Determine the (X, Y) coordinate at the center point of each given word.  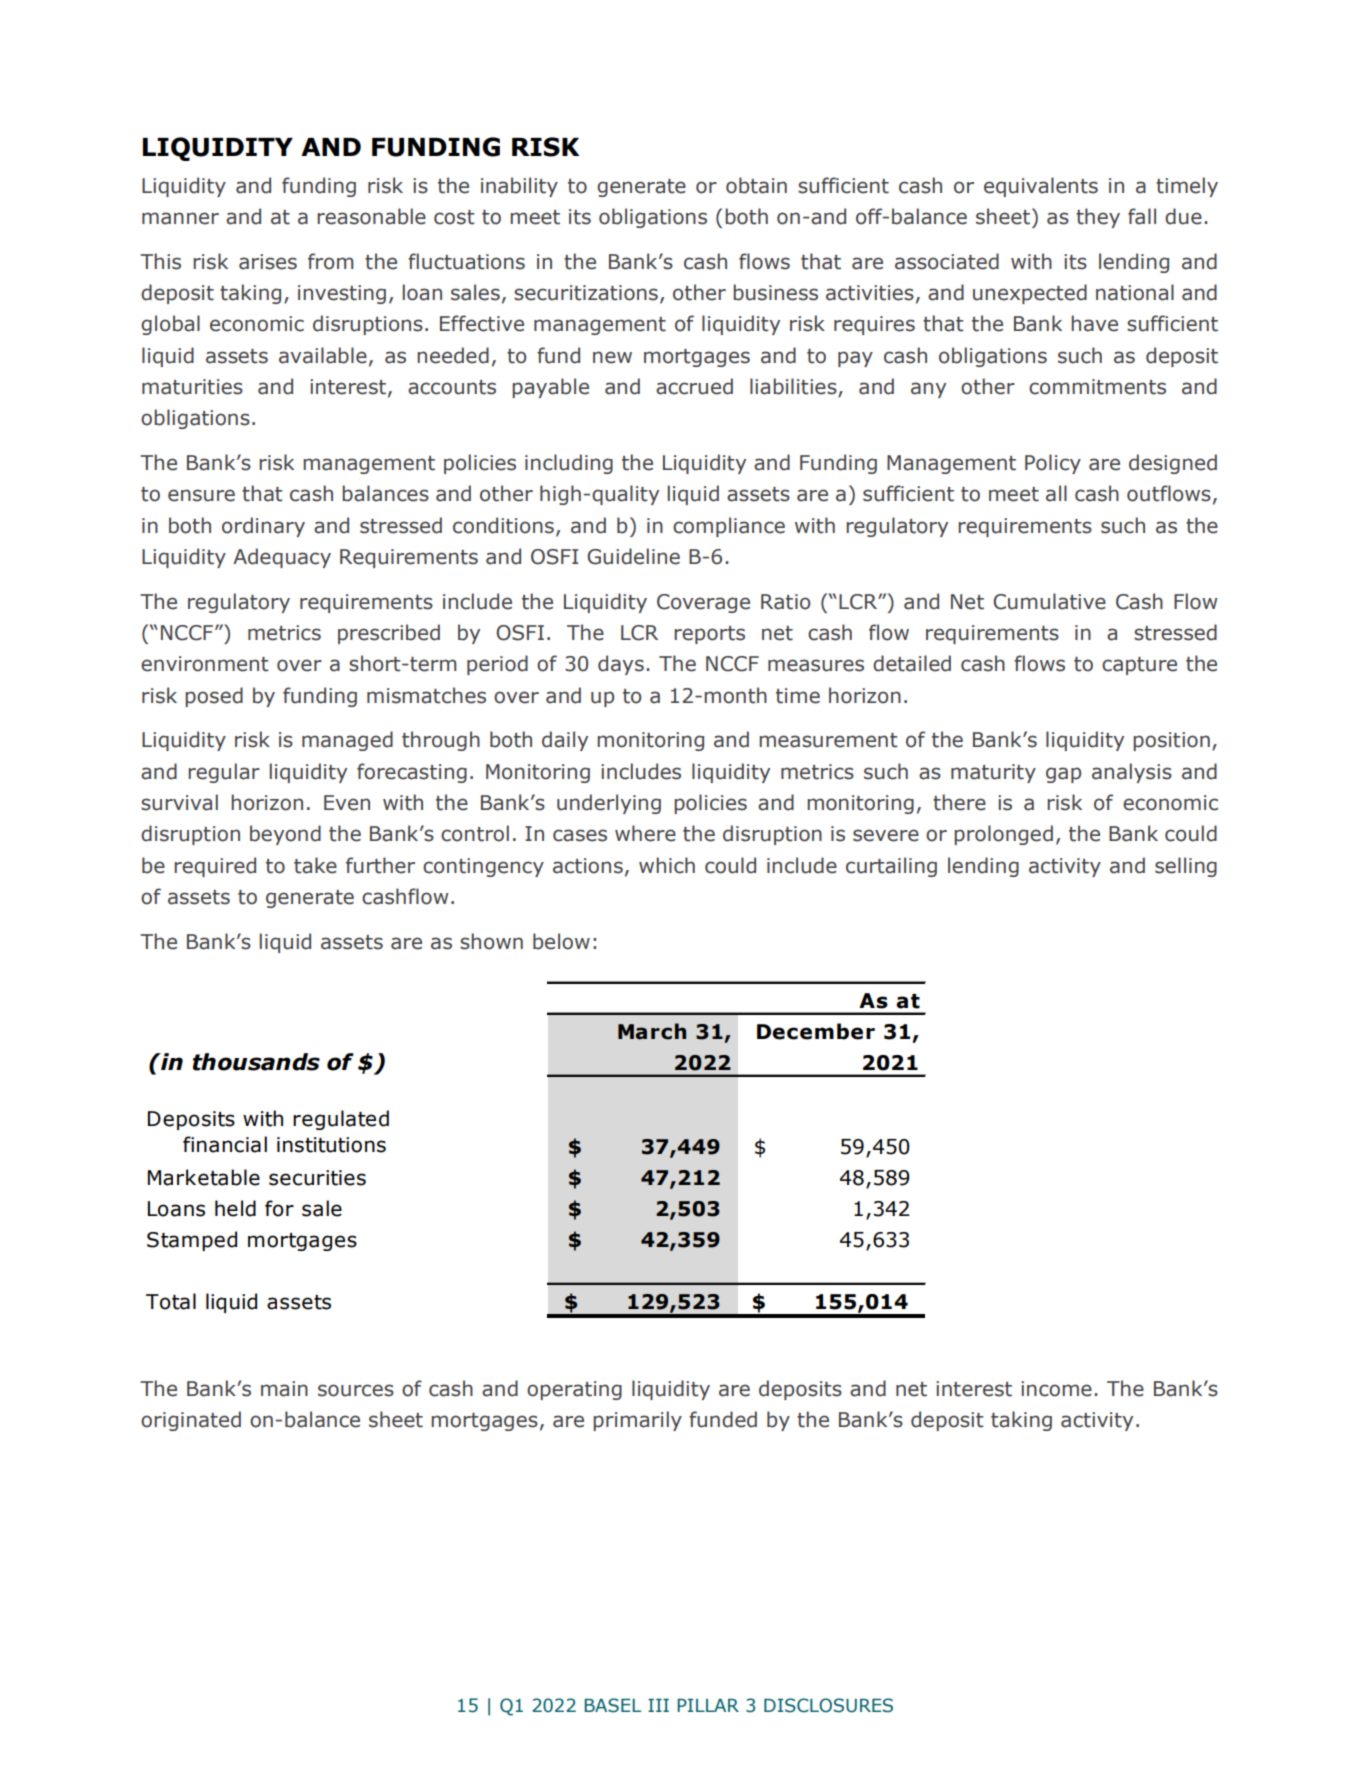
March (652, 1031)
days (621, 665)
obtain (756, 185)
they (1098, 218)
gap (1063, 775)
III (658, 1705)
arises (268, 262)
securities (317, 1178)
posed (214, 697)
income (1056, 1389)
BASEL (612, 1705)
